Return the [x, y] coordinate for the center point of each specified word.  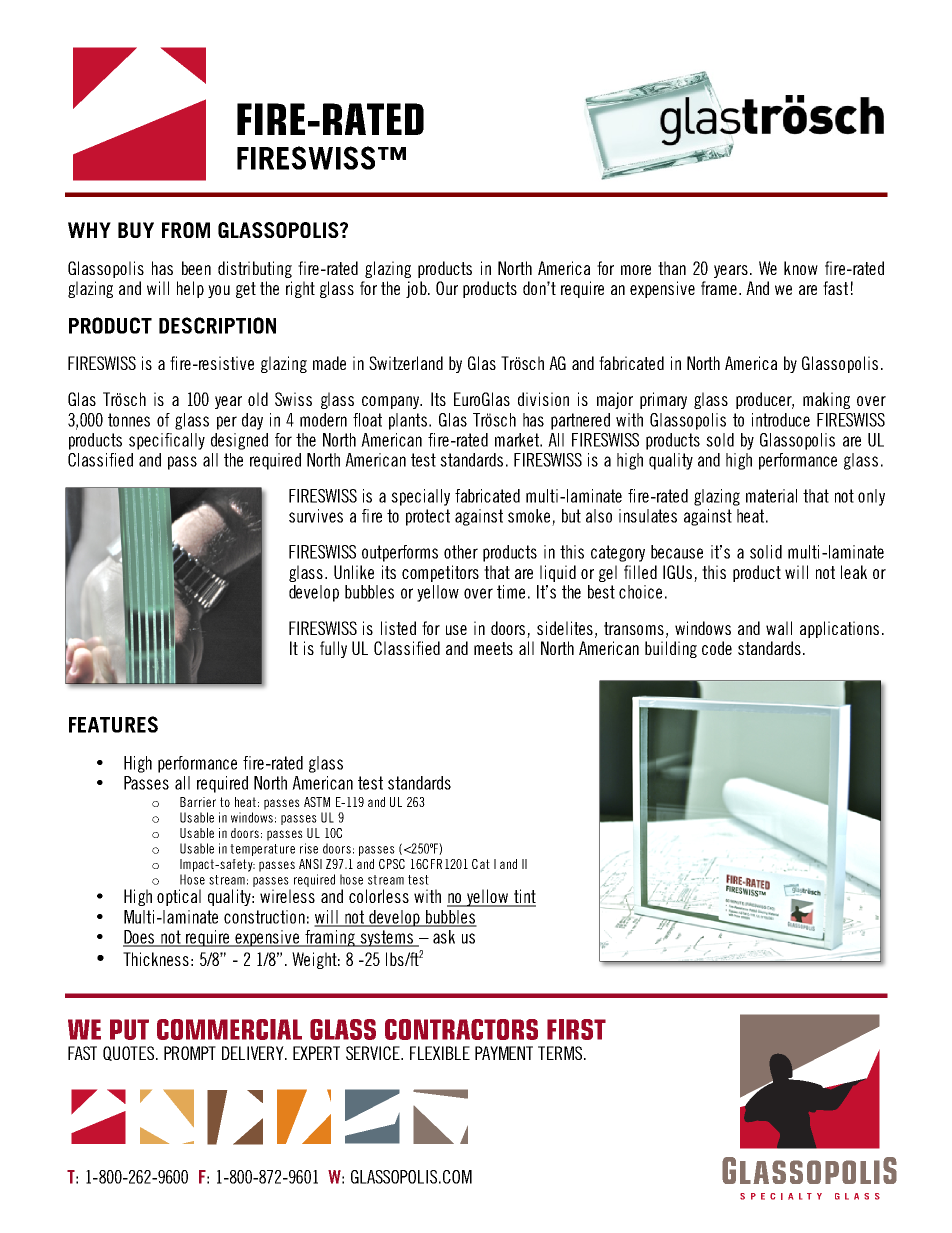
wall [779, 628]
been [196, 268]
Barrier [198, 802]
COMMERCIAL [229, 1029]
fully [333, 649]
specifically [167, 441]
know [801, 268]
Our [447, 288]
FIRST [576, 1029]
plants [408, 421]
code [717, 648]
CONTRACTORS [461, 1029]
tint [523, 897]
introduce [781, 420]
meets [493, 648]
